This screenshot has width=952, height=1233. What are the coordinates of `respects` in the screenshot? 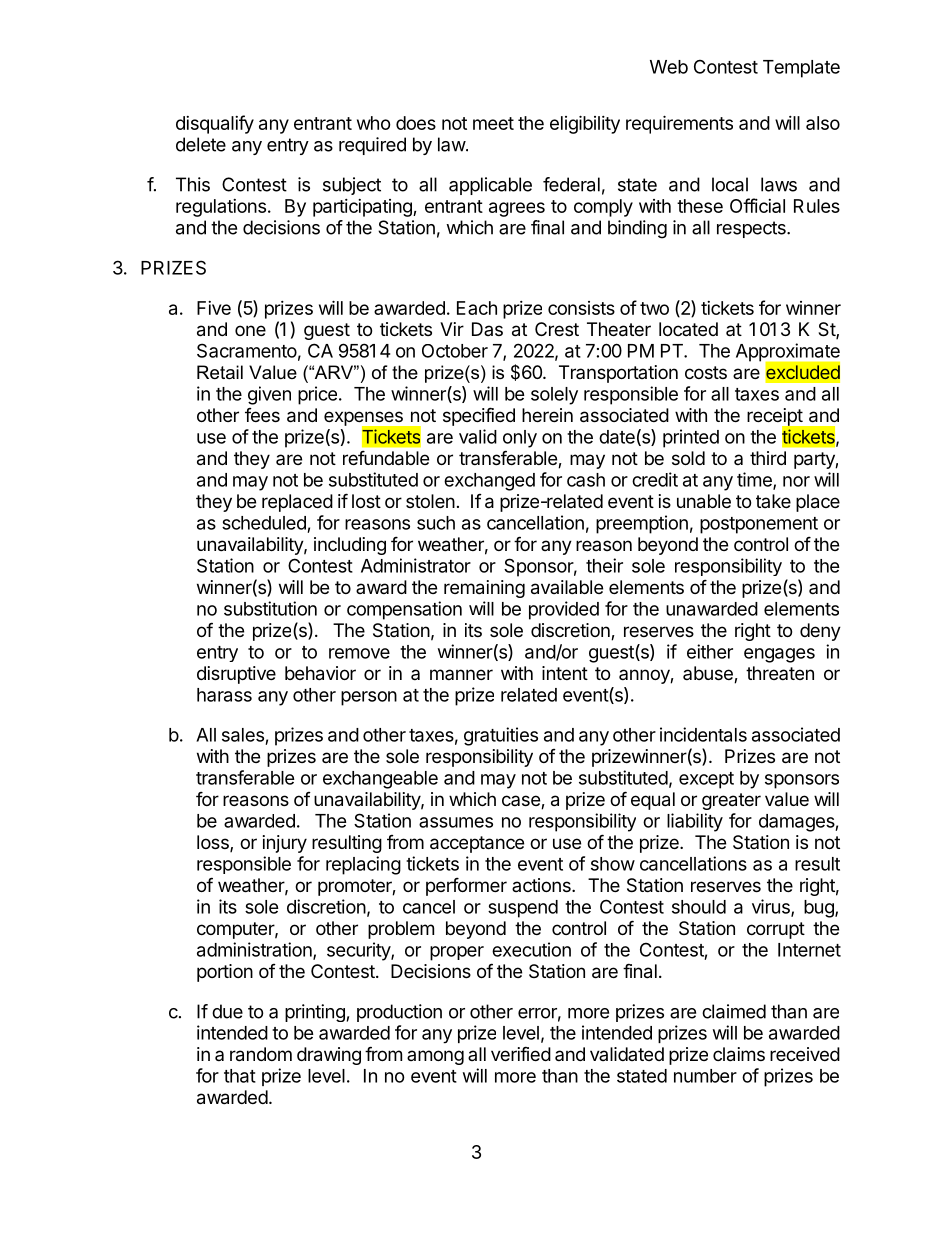 It's located at (752, 229).
